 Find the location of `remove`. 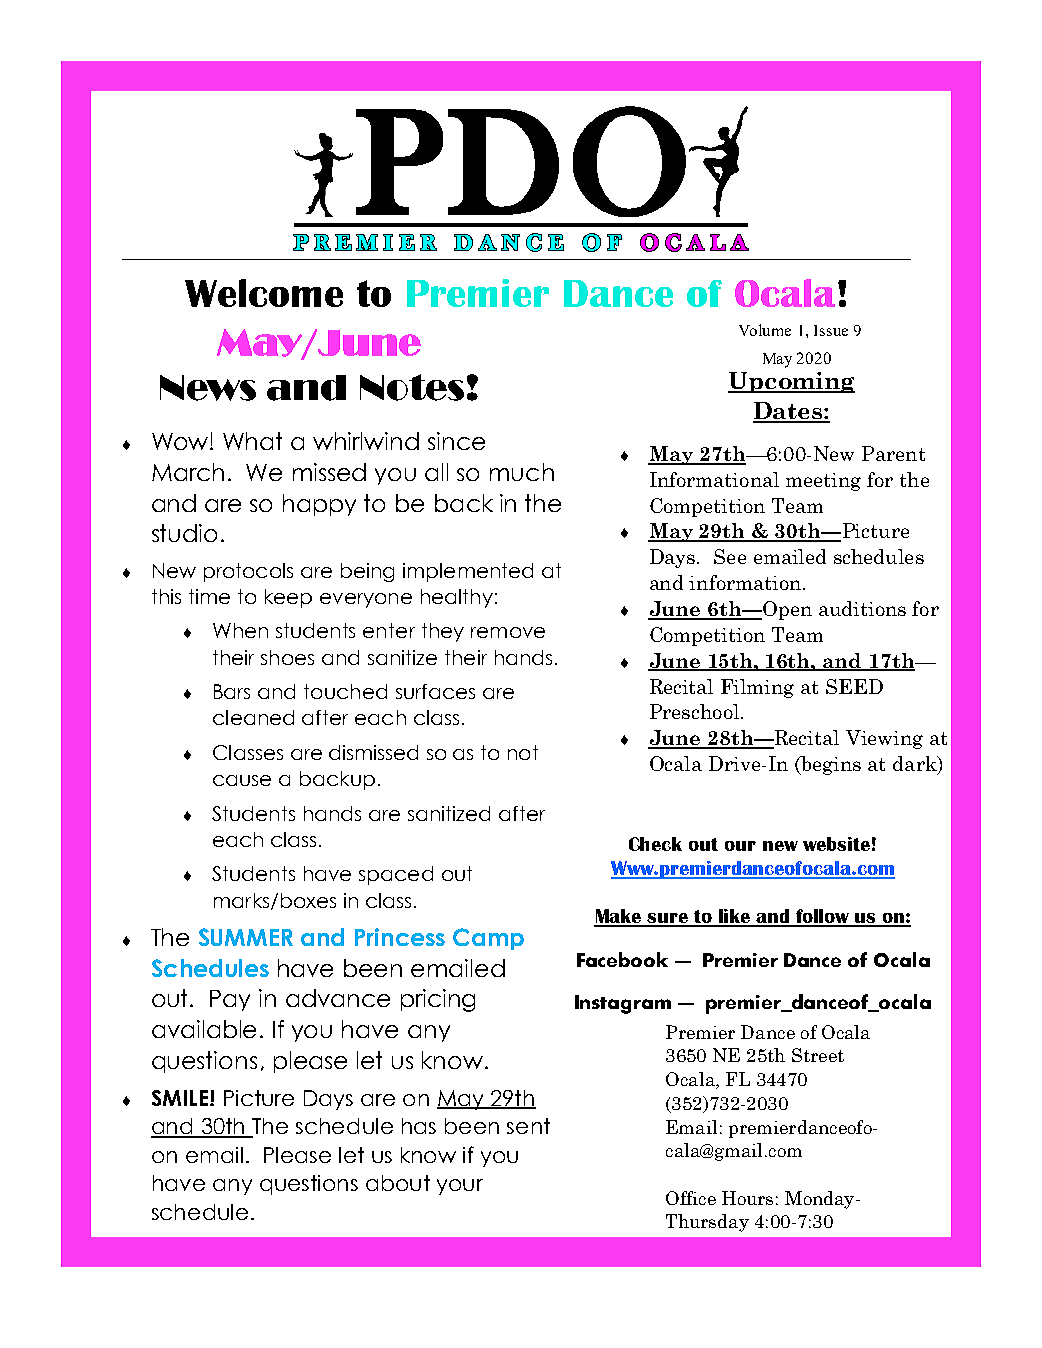

remove is located at coordinates (508, 632).
